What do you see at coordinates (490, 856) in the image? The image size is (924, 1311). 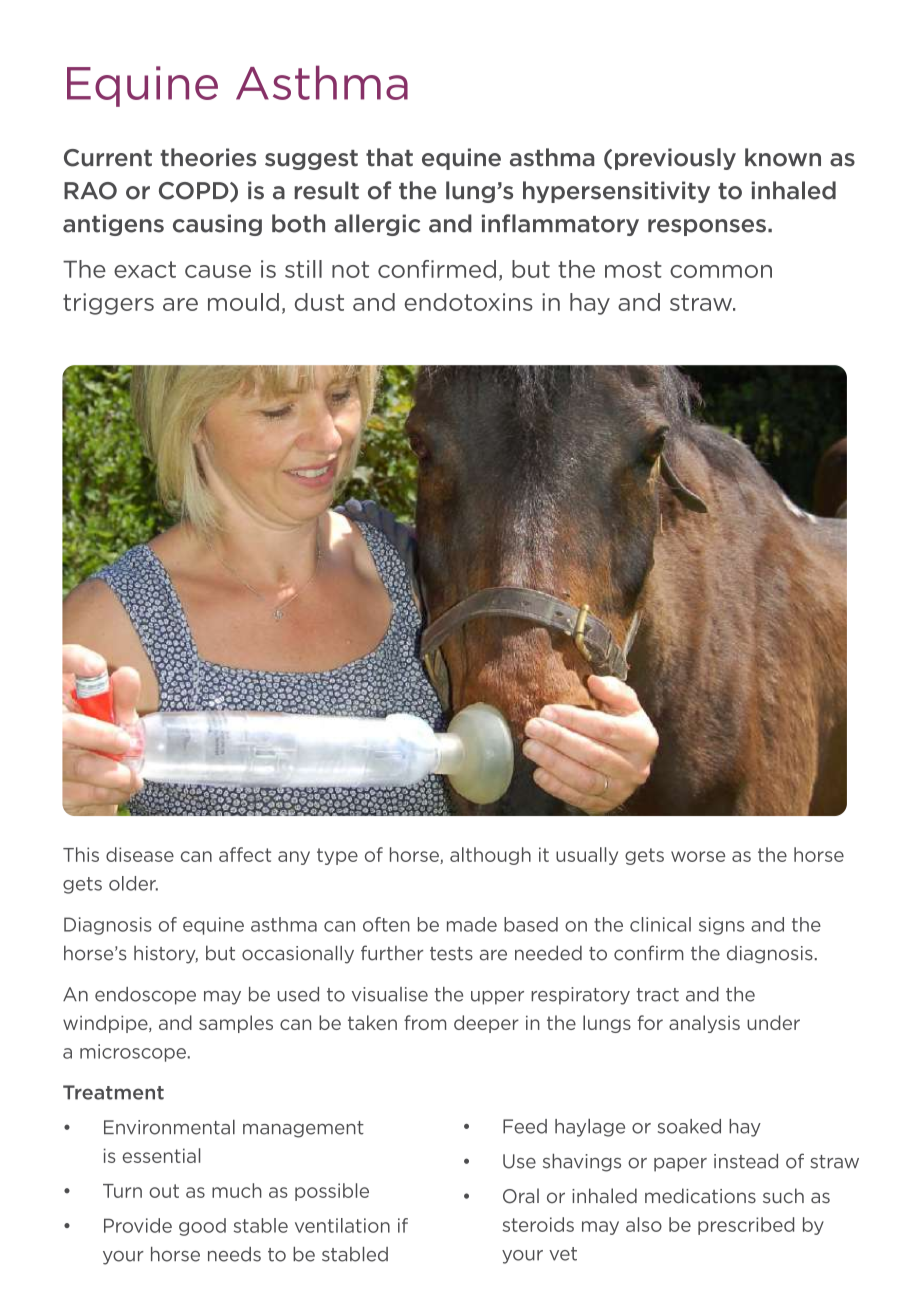 I see `although` at bounding box center [490, 856].
